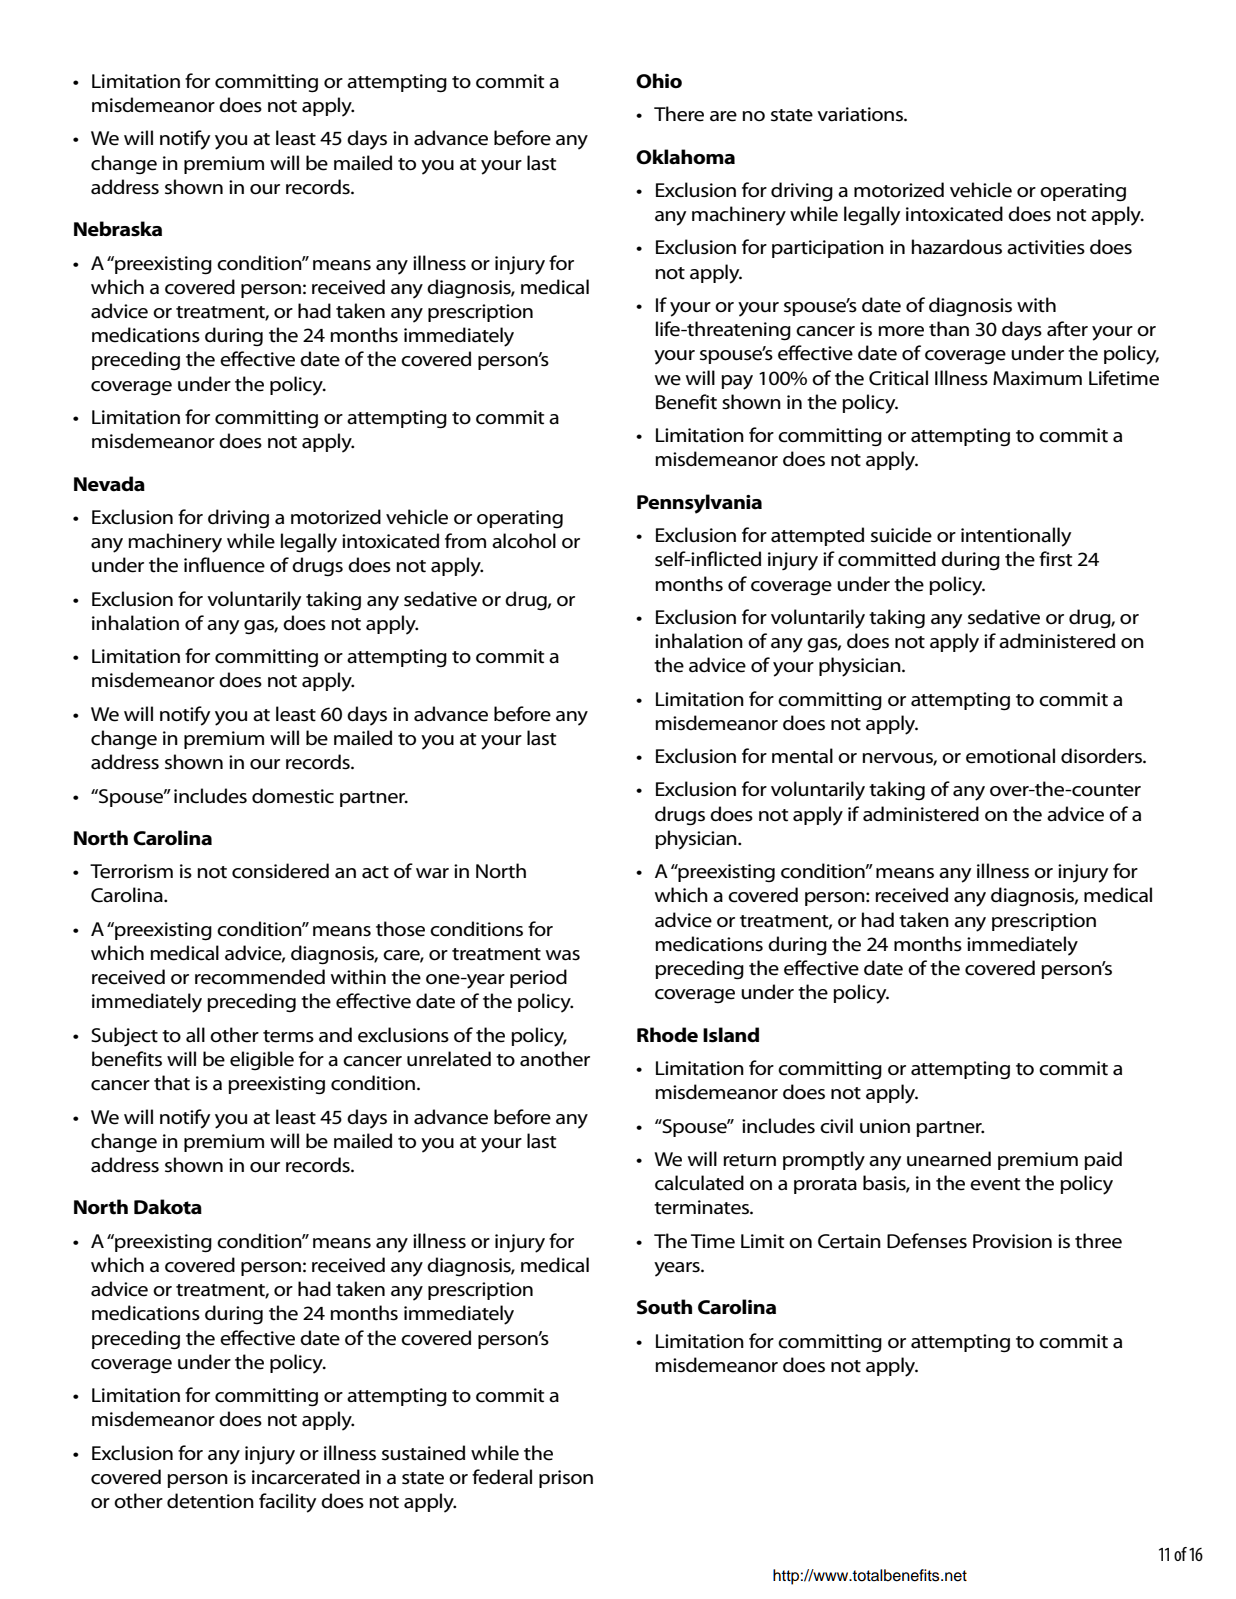 This screenshot has height=1599, width=1236. What do you see at coordinates (210, 1501) in the screenshot?
I see `detention` at bounding box center [210, 1501].
